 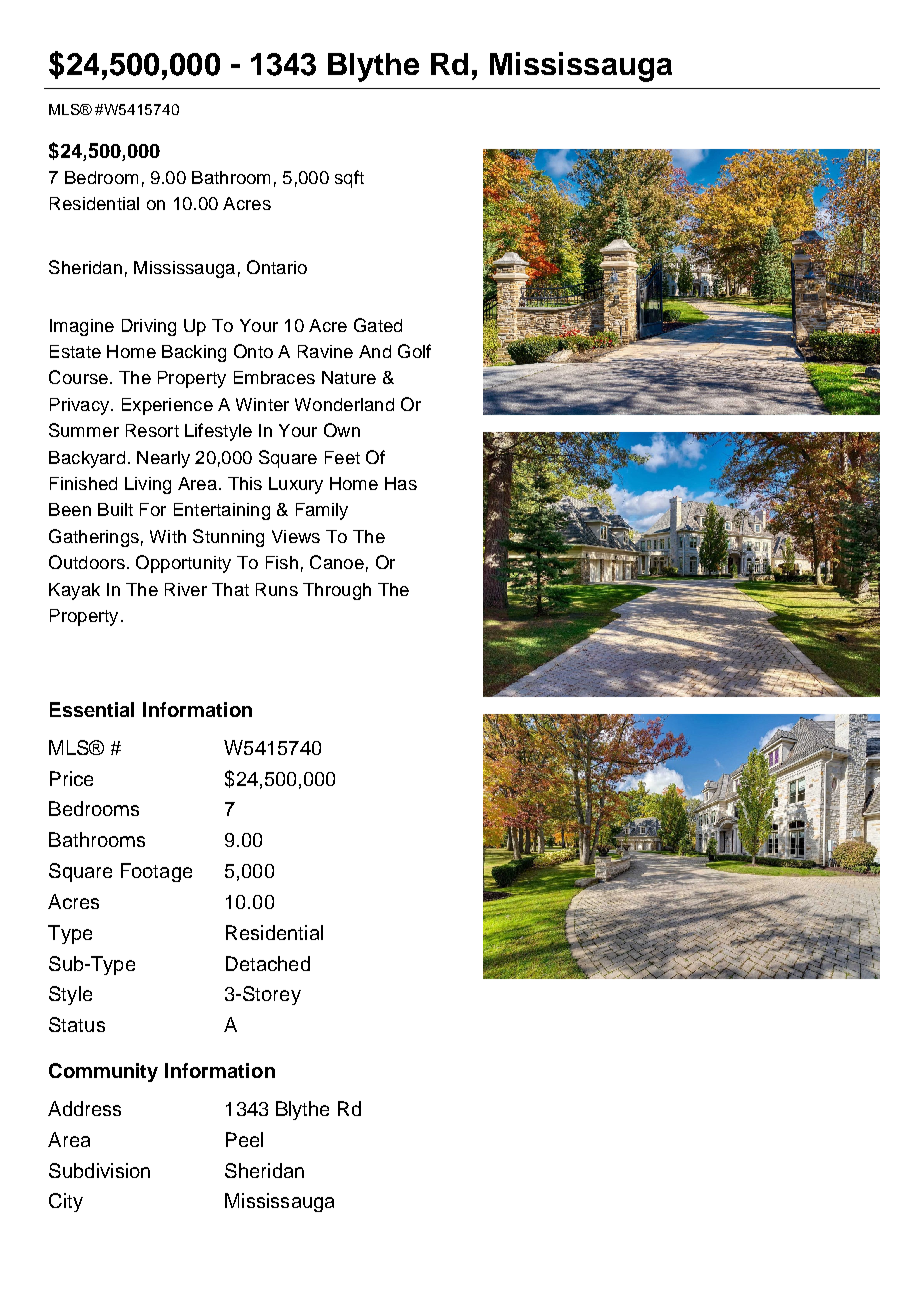 What do you see at coordinates (92, 709) in the image?
I see `Essential` at bounding box center [92, 709].
